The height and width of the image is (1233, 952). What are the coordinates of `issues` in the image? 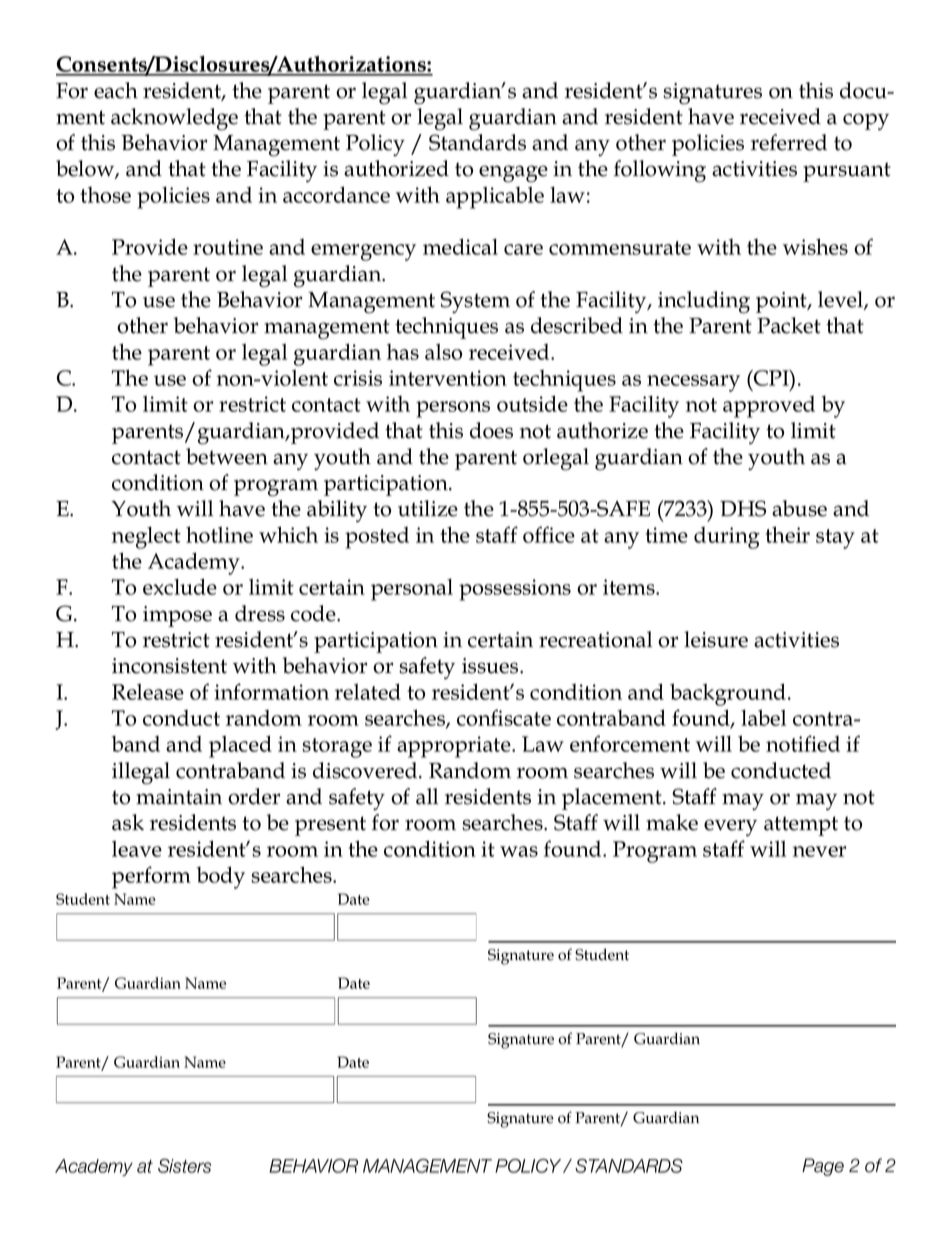 It's located at (491, 666).
